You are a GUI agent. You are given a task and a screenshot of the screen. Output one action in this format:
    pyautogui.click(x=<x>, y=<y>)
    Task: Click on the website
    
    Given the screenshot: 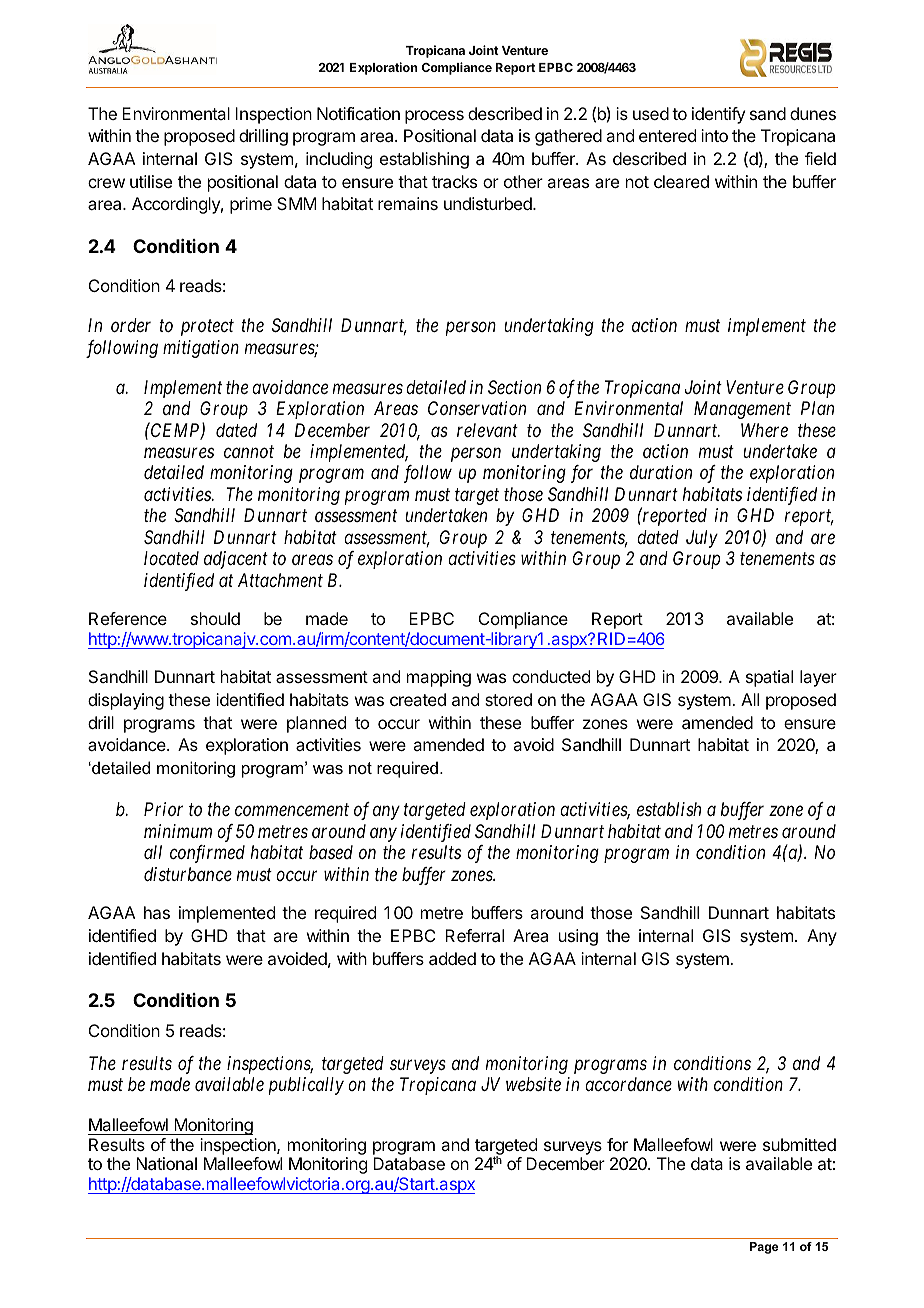 What is the action you would take?
    pyautogui.click(x=533, y=1084)
